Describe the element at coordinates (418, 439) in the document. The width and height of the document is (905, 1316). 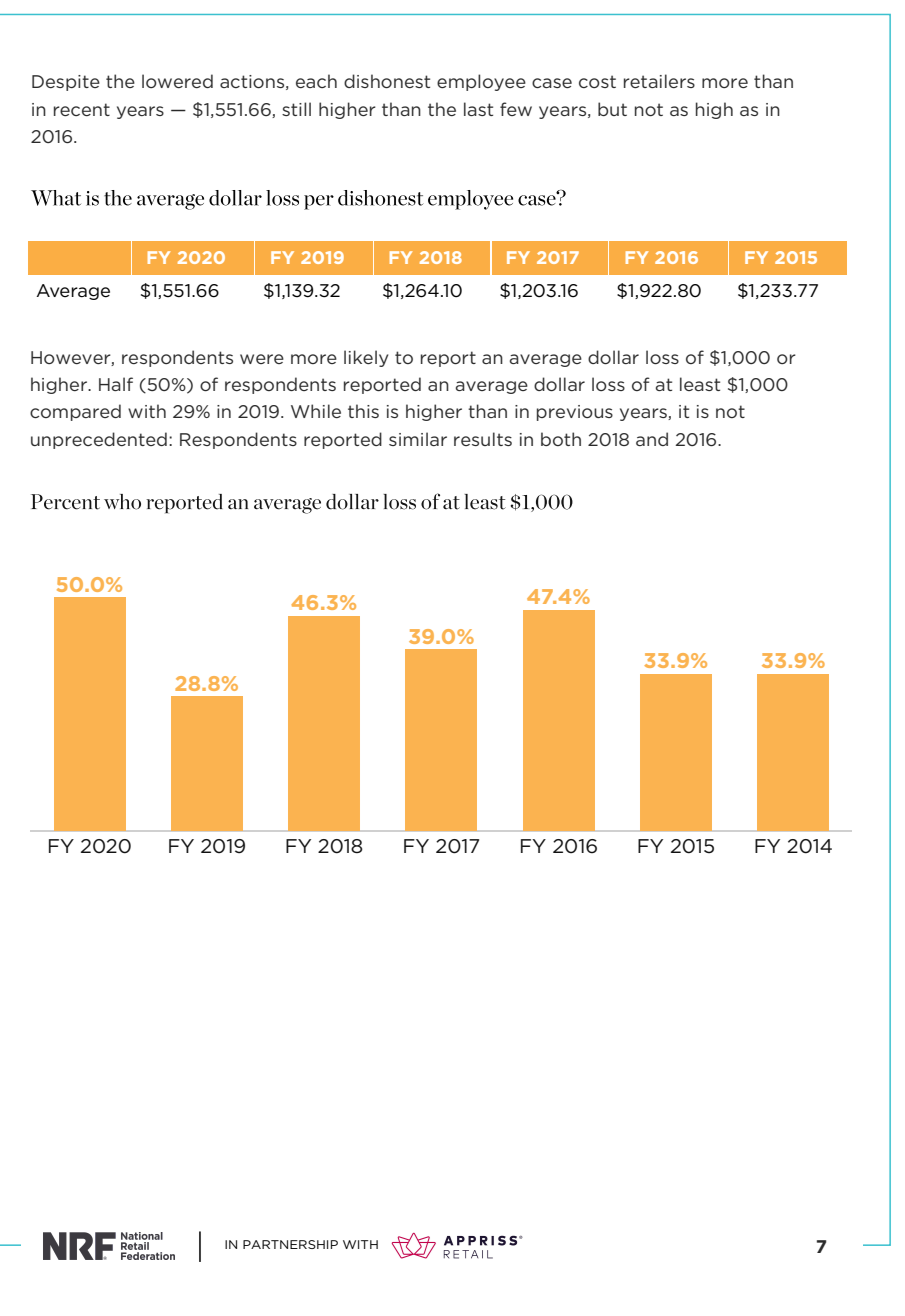
I see `similar` at that location.
